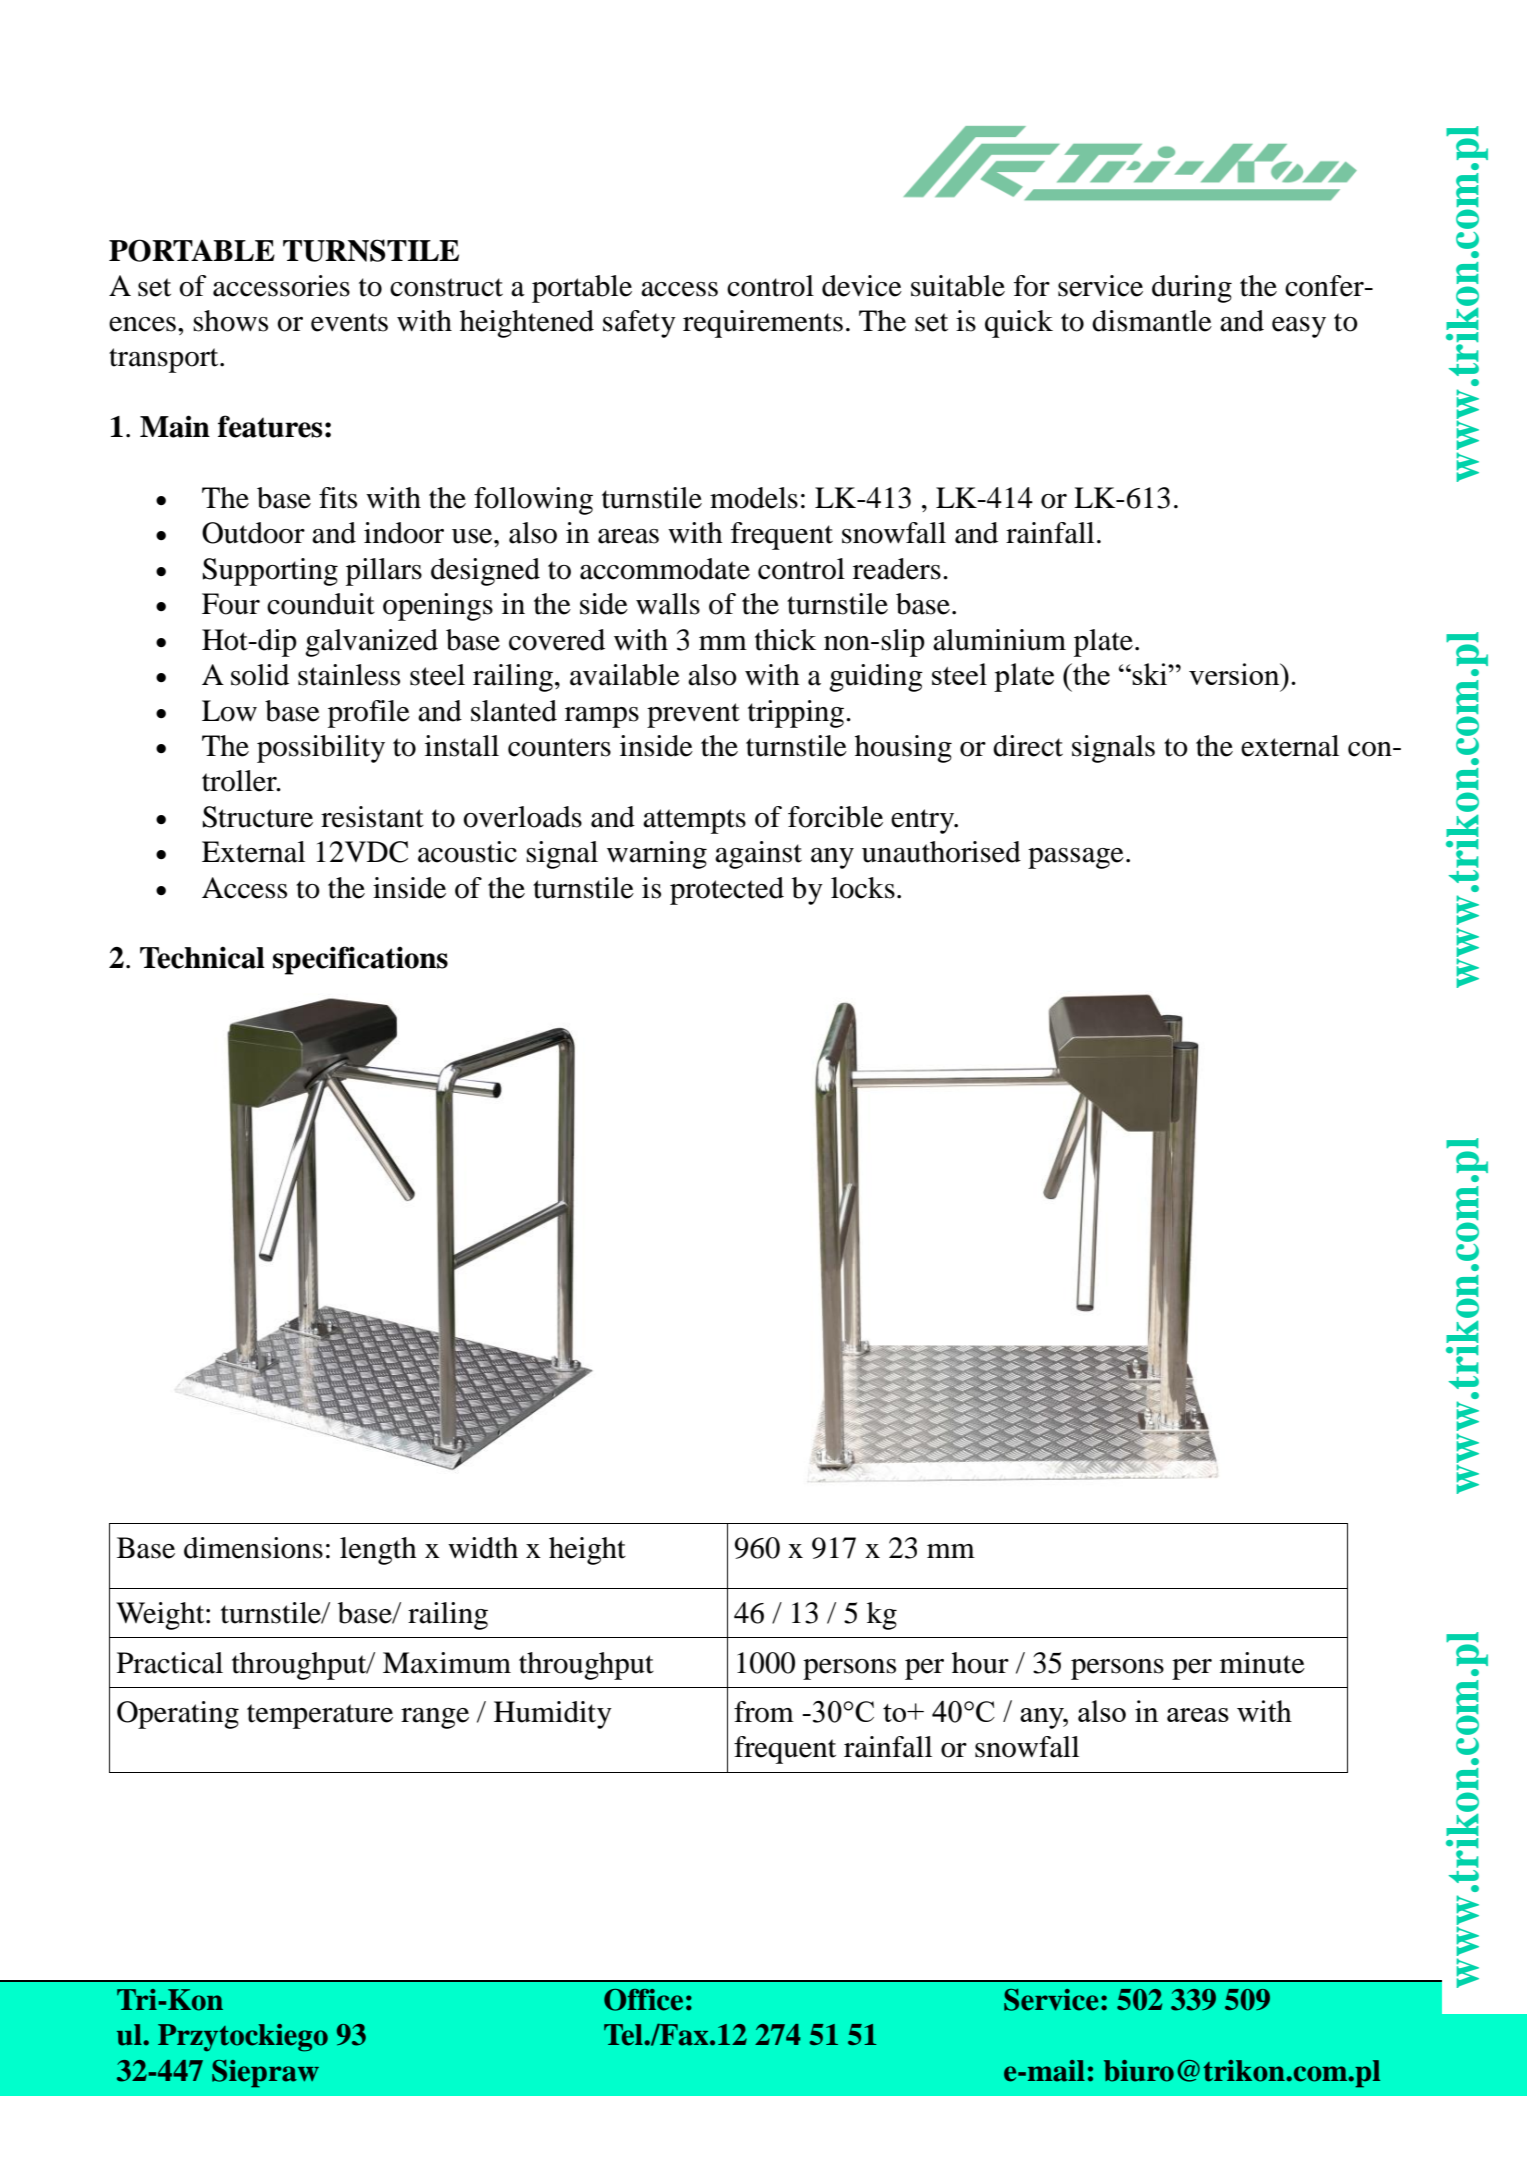  What do you see at coordinates (763, 324) in the document?
I see `requirements` at bounding box center [763, 324].
